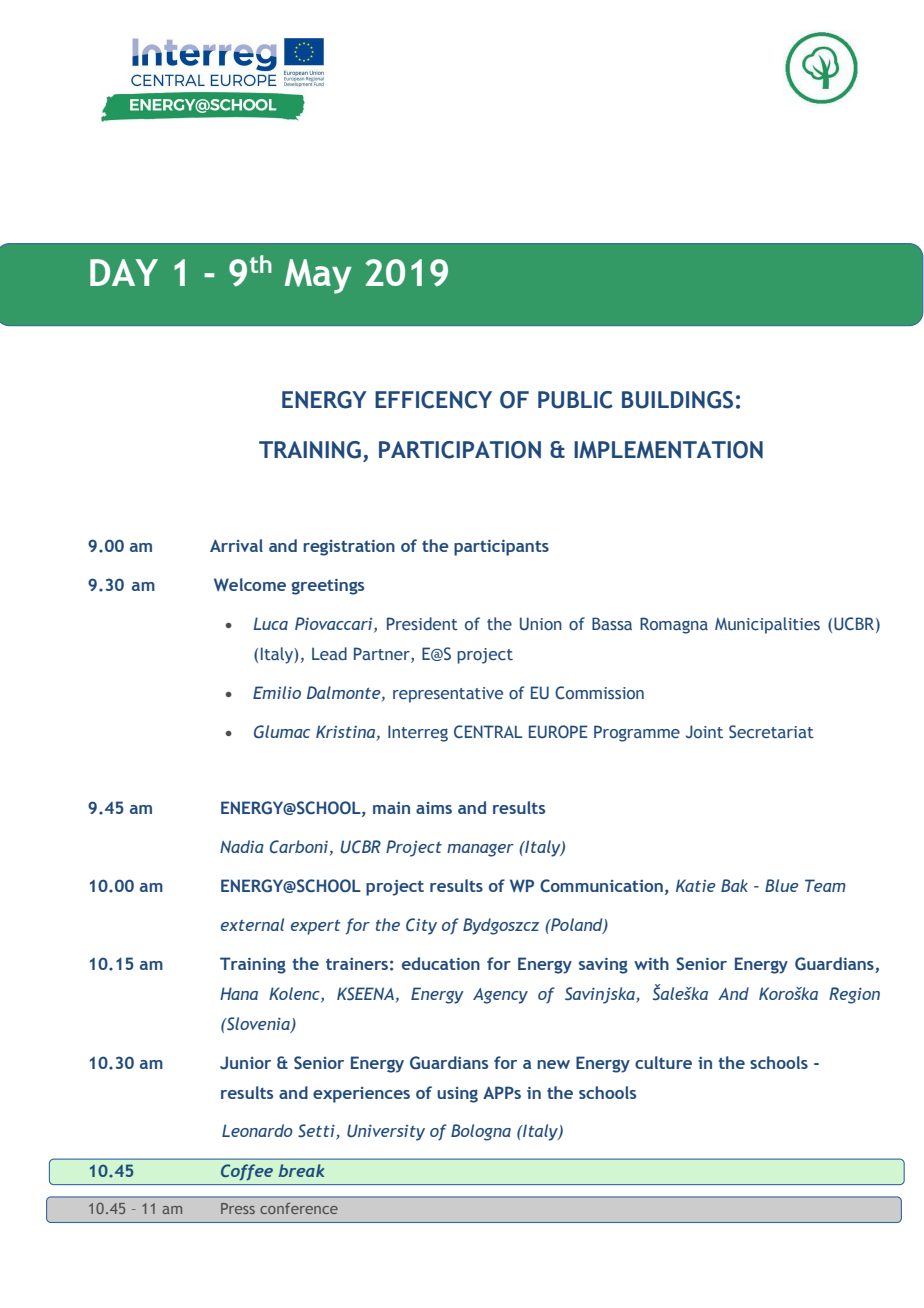  Describe the element at coordinates (301, 1170) in the image. I see `break` at that location.
